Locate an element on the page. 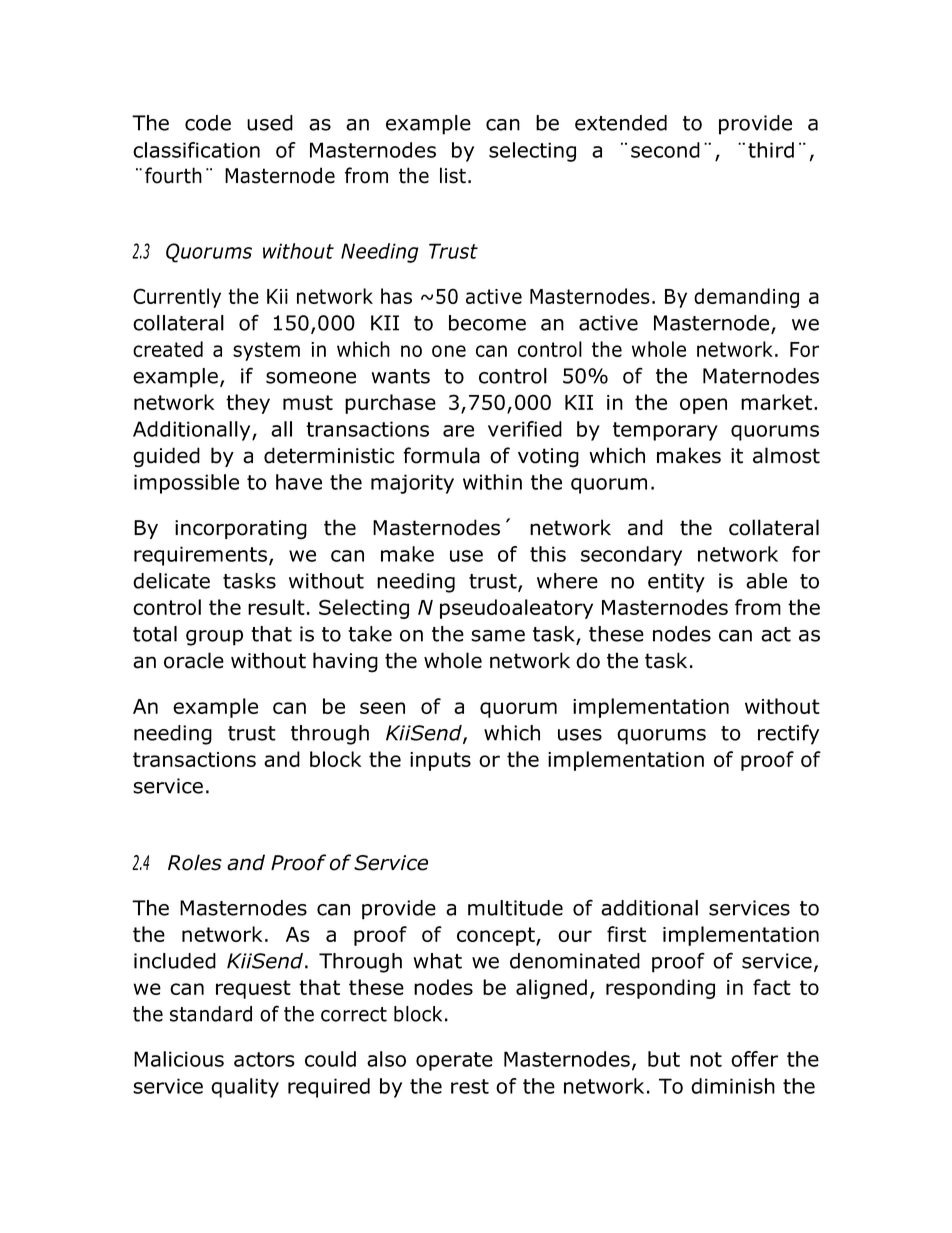 The image size is (952, 1233). third is located at coordinates (771, 150).
